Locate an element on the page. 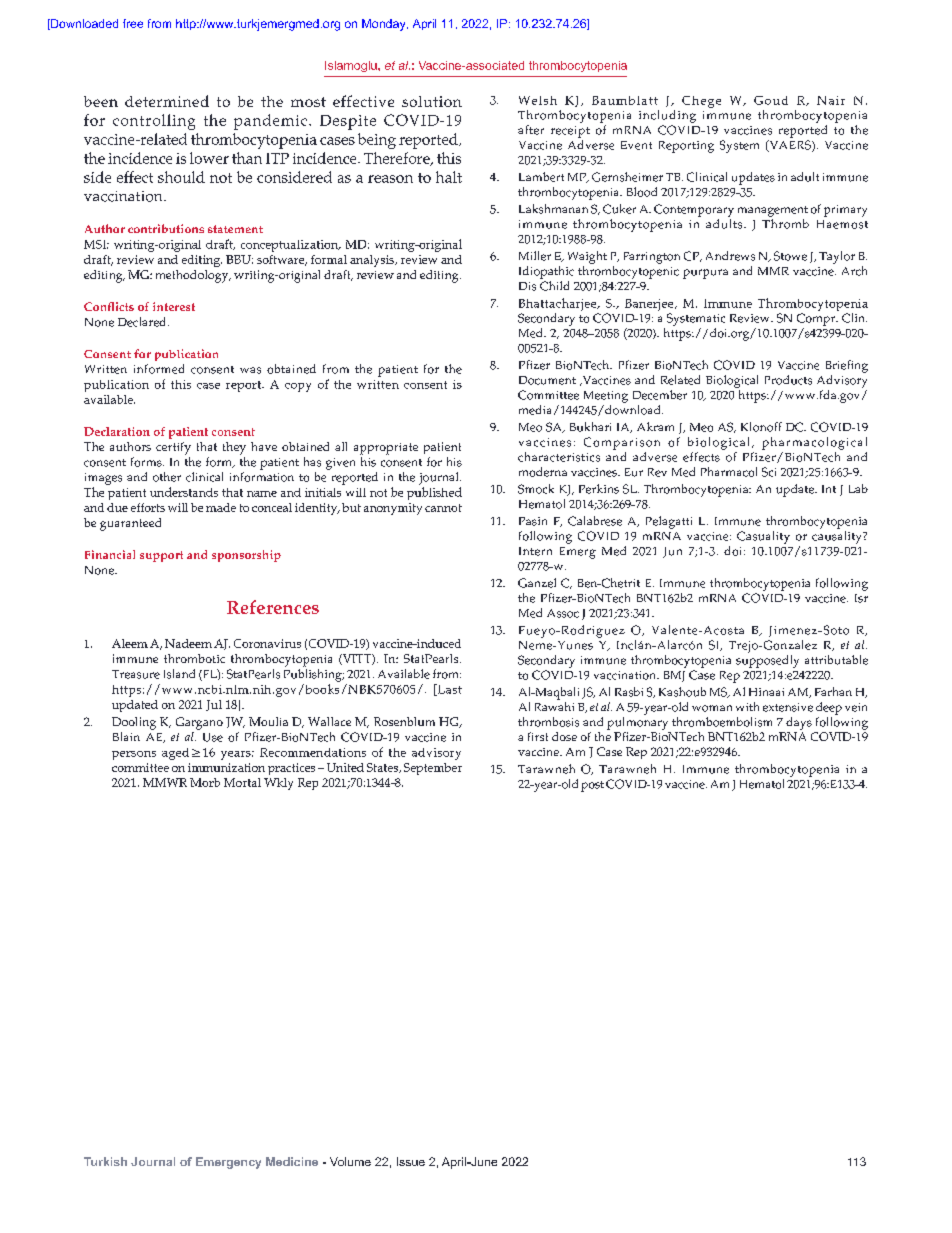 This image has width=952, height=1233. Products is located at coordinates (788, 380).
